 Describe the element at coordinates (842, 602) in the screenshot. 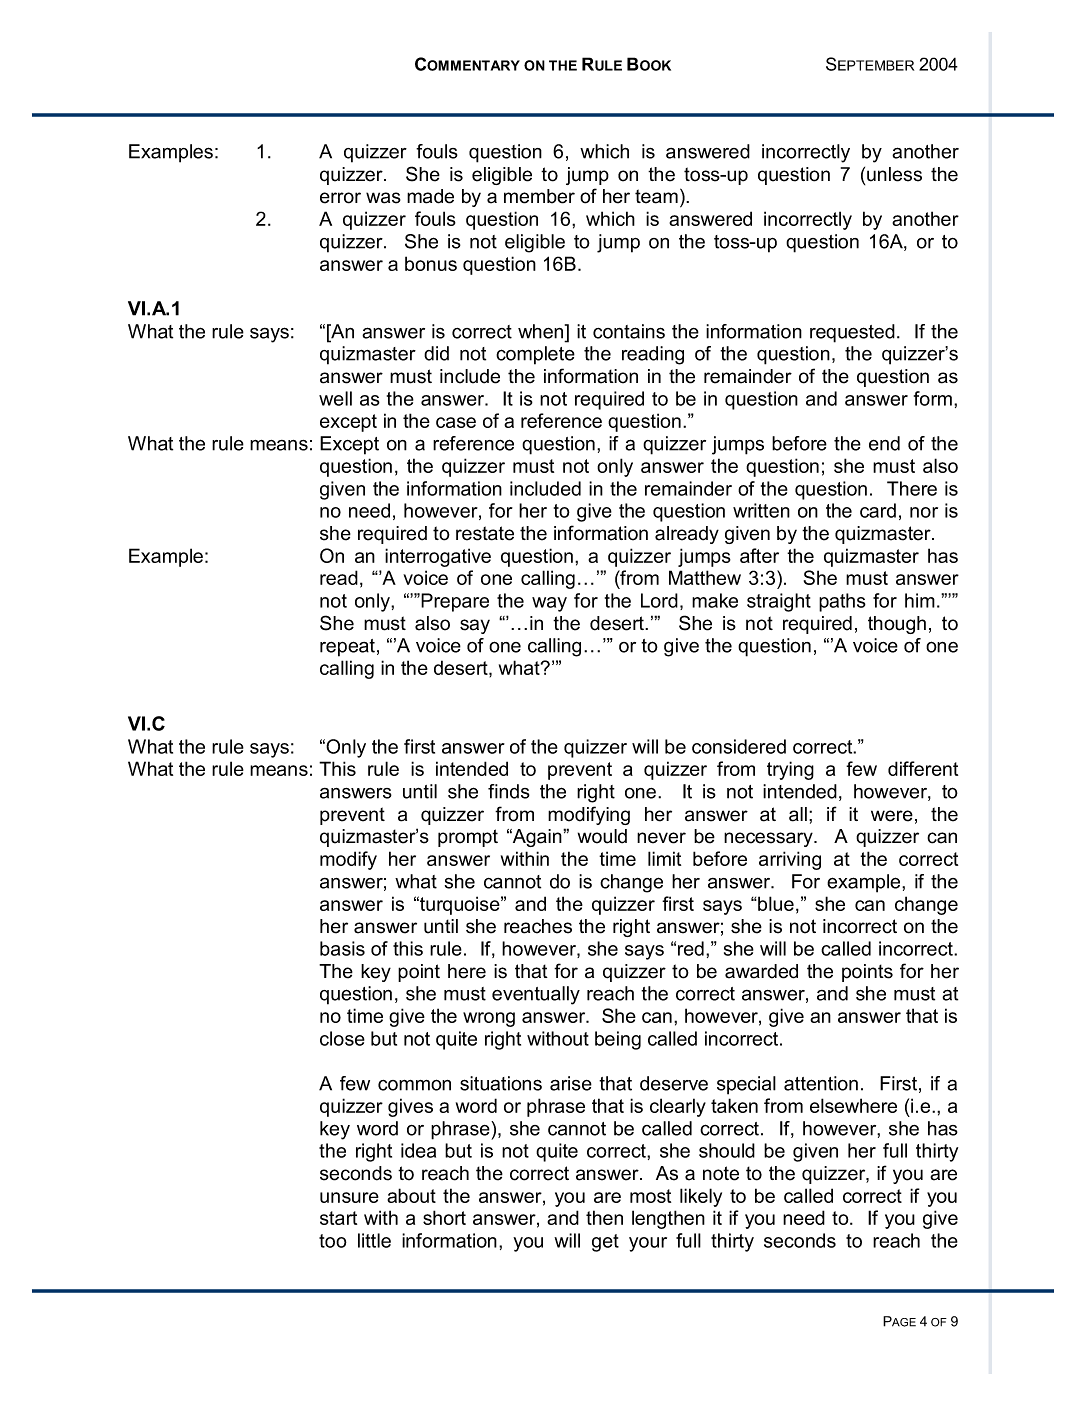

I see `paths` at that location.
